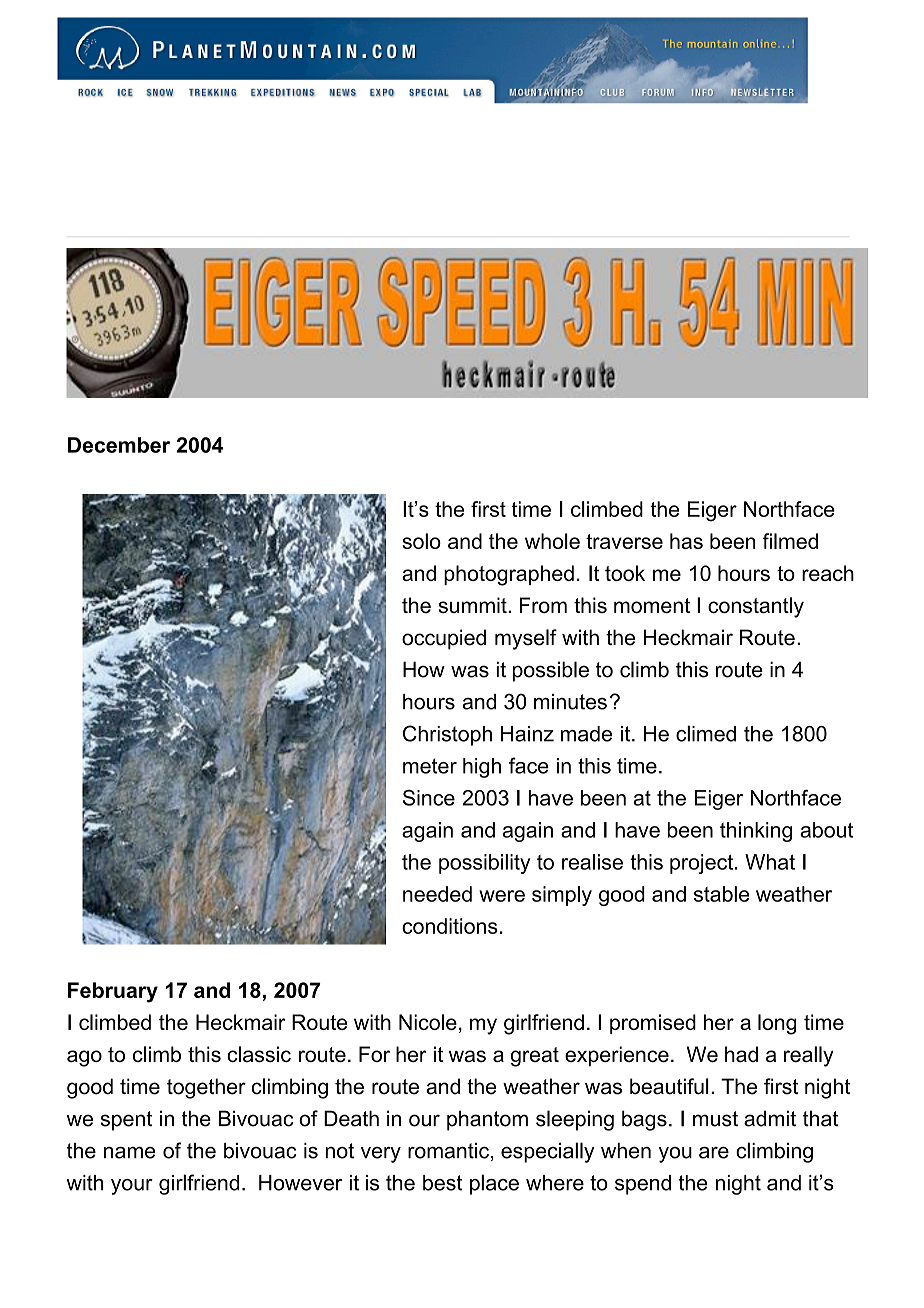  What do you see at coordinates (777, 1024) in the page?
I see `long` at bounding box center [777, 1024].
